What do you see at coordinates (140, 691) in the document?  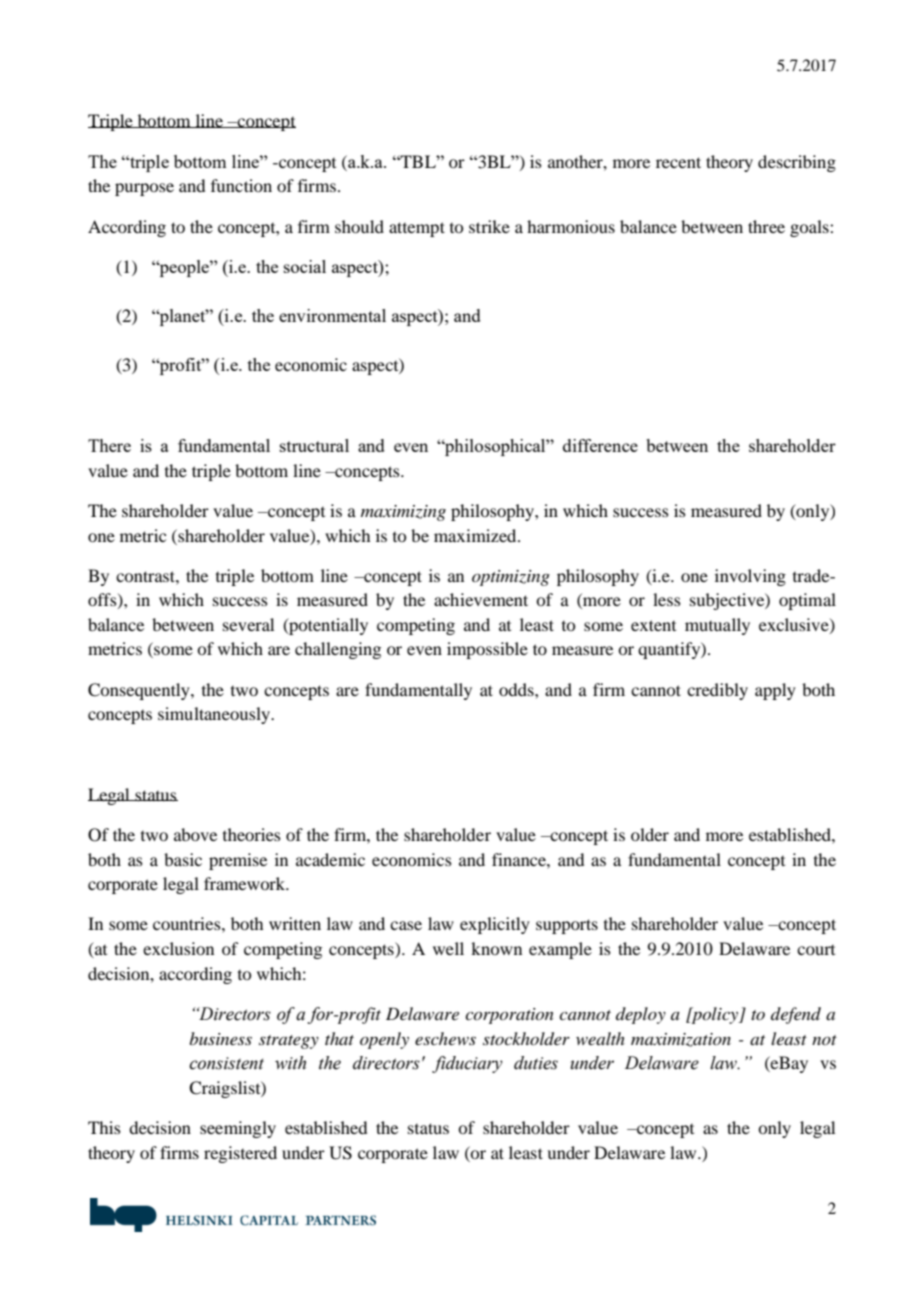 I see `Consequently` at bounding box center [140, 691].
